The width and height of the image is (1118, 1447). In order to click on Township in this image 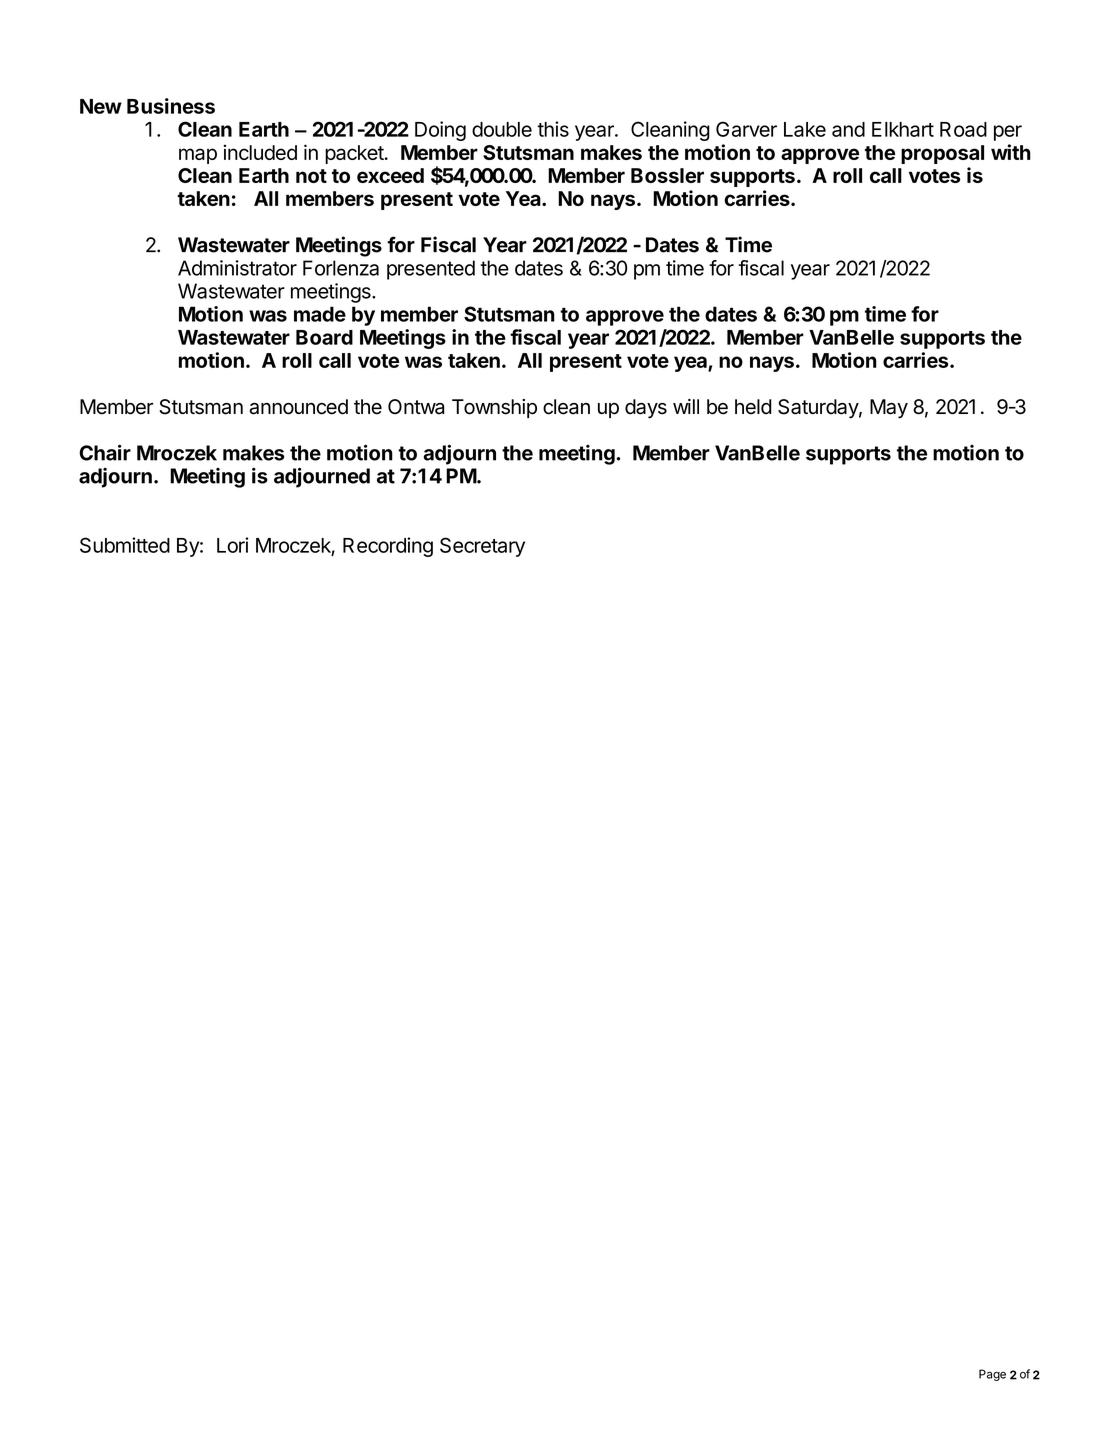, I will do `click(494, 408)`.
